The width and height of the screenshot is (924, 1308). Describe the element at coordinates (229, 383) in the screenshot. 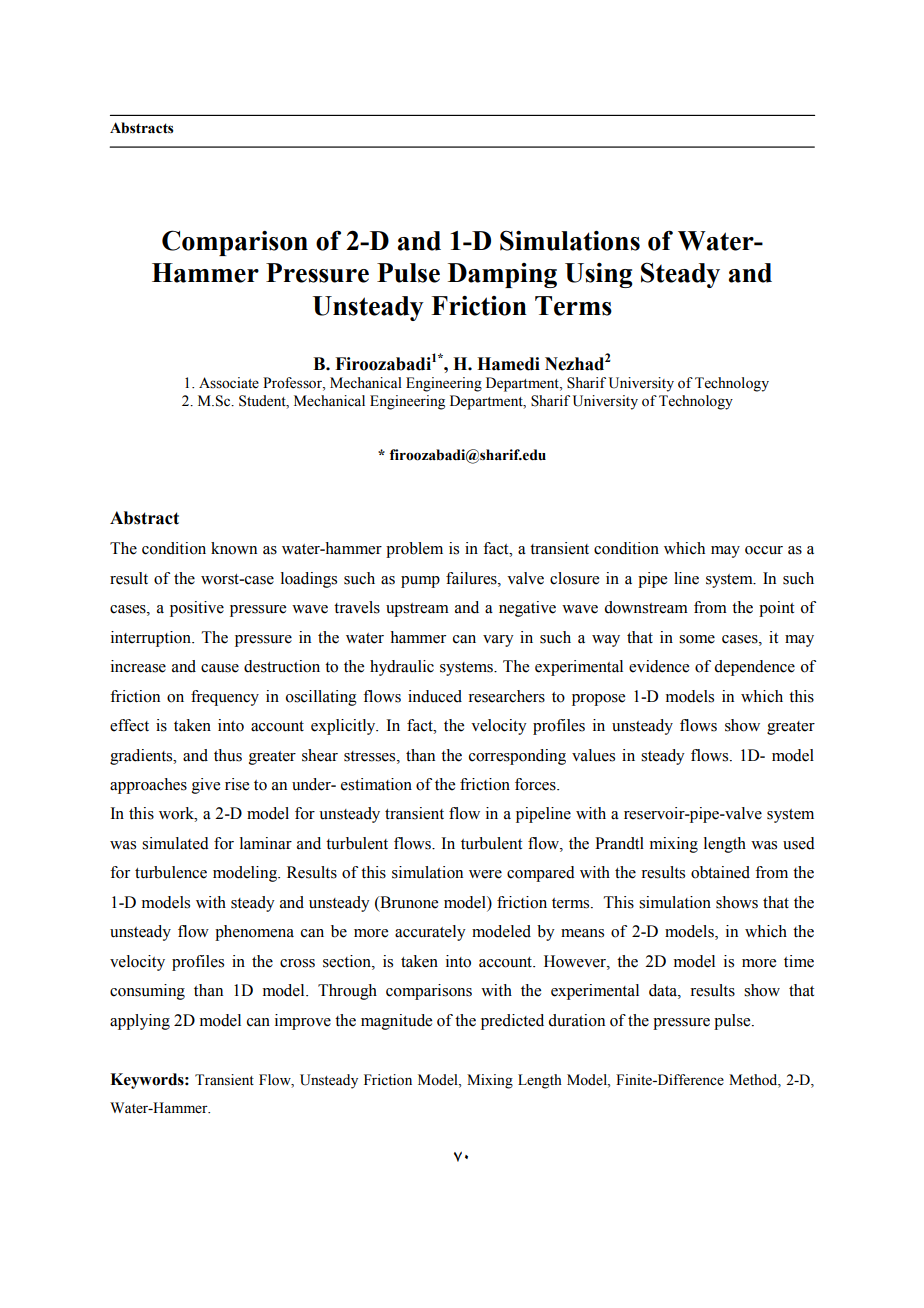

I see `Associate` at that location.
